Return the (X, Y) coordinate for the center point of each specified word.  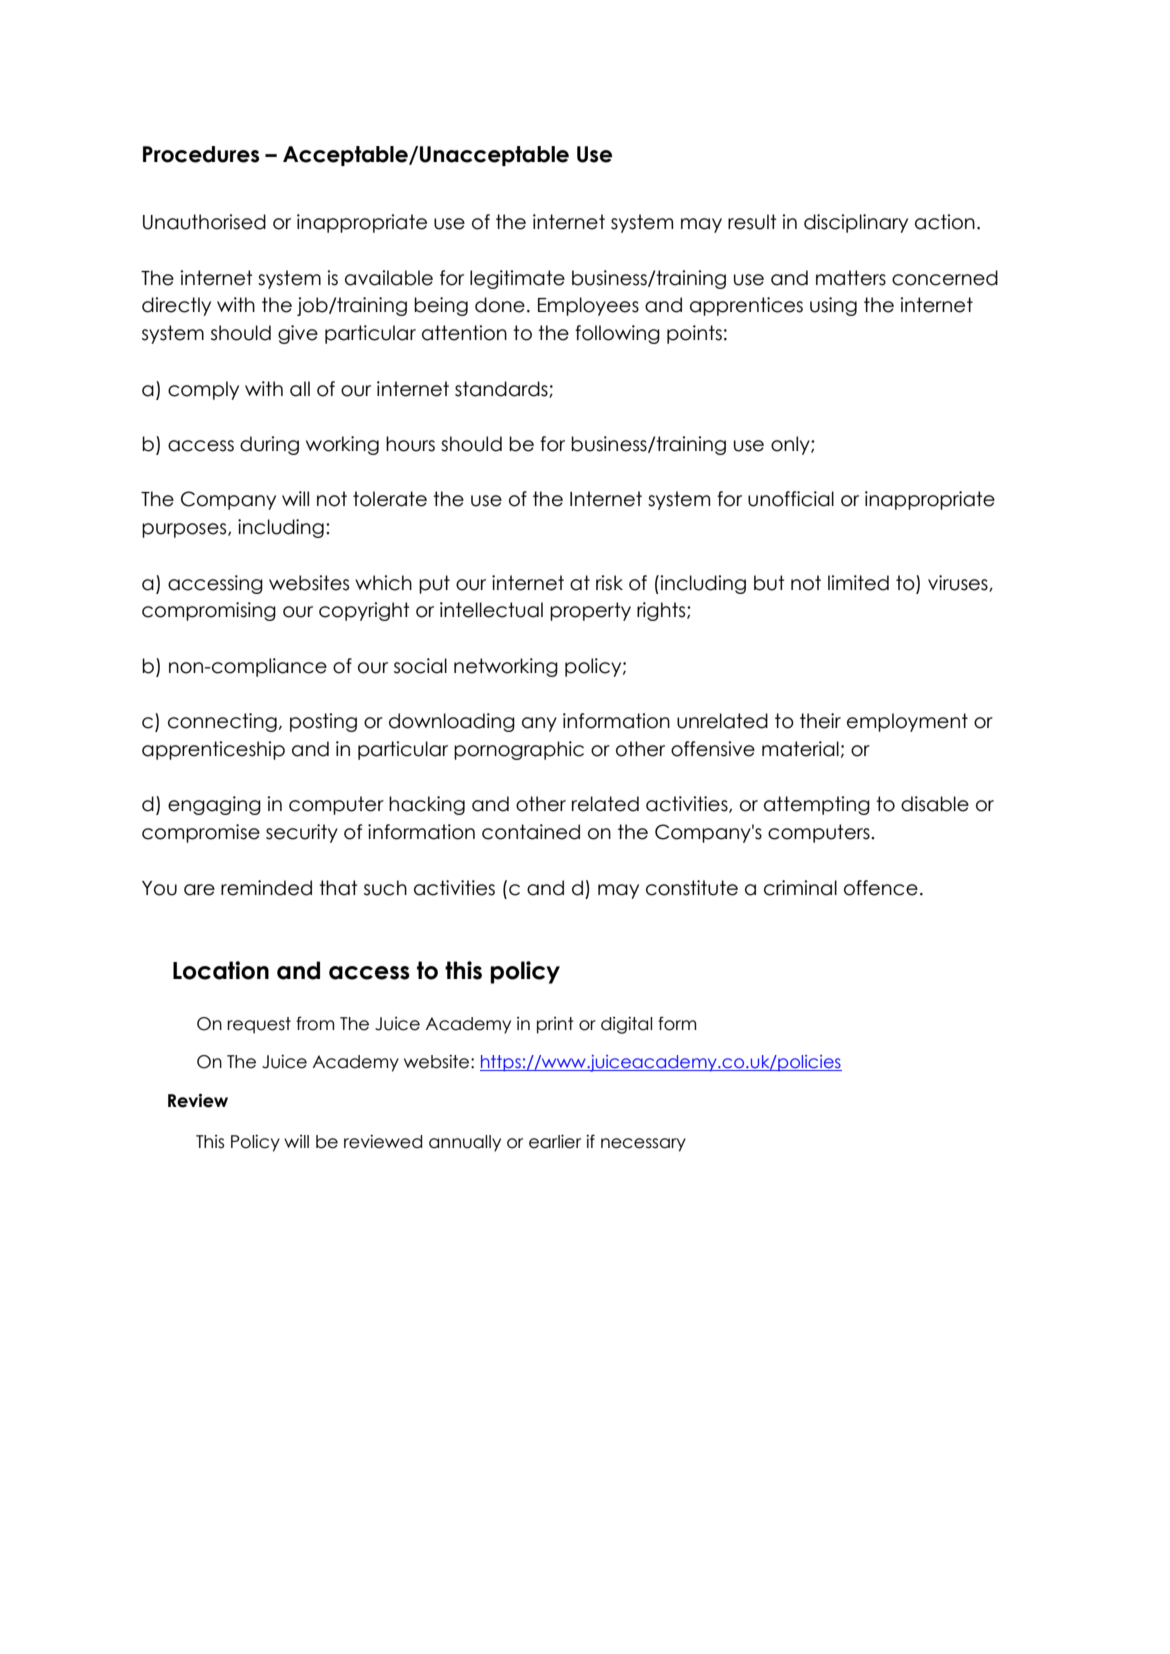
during (269, 445)
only (791, 445)
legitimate (517, 279)
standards (502, 389)
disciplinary (856, 223)
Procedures (201, 154)
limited (858, 583)
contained (531, 832)
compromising (209, 611)
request (259, 1025)
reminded (266, 888)
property (590, 611)
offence (881, 888)
